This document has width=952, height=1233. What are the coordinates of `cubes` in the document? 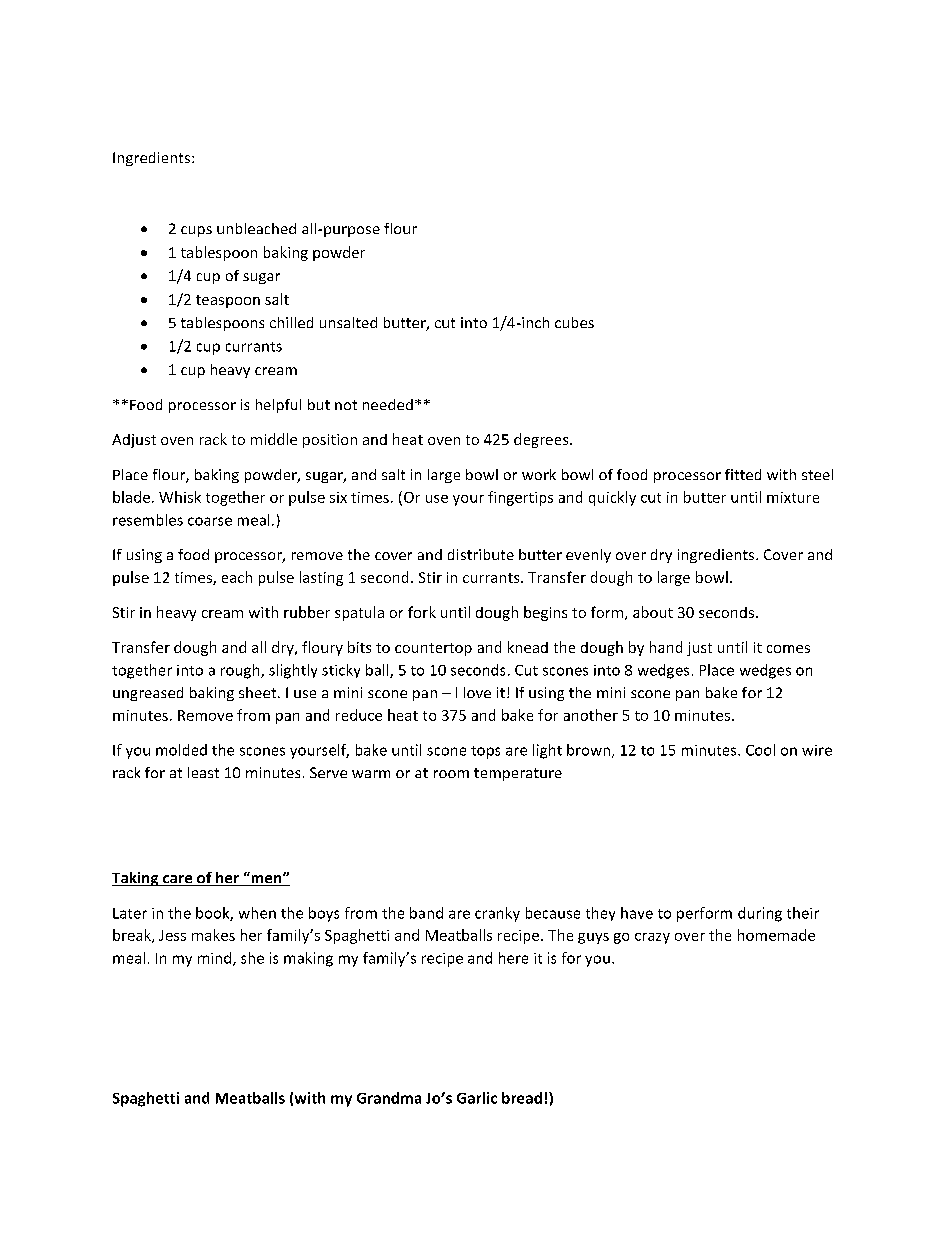 It's located at (574, 322).
